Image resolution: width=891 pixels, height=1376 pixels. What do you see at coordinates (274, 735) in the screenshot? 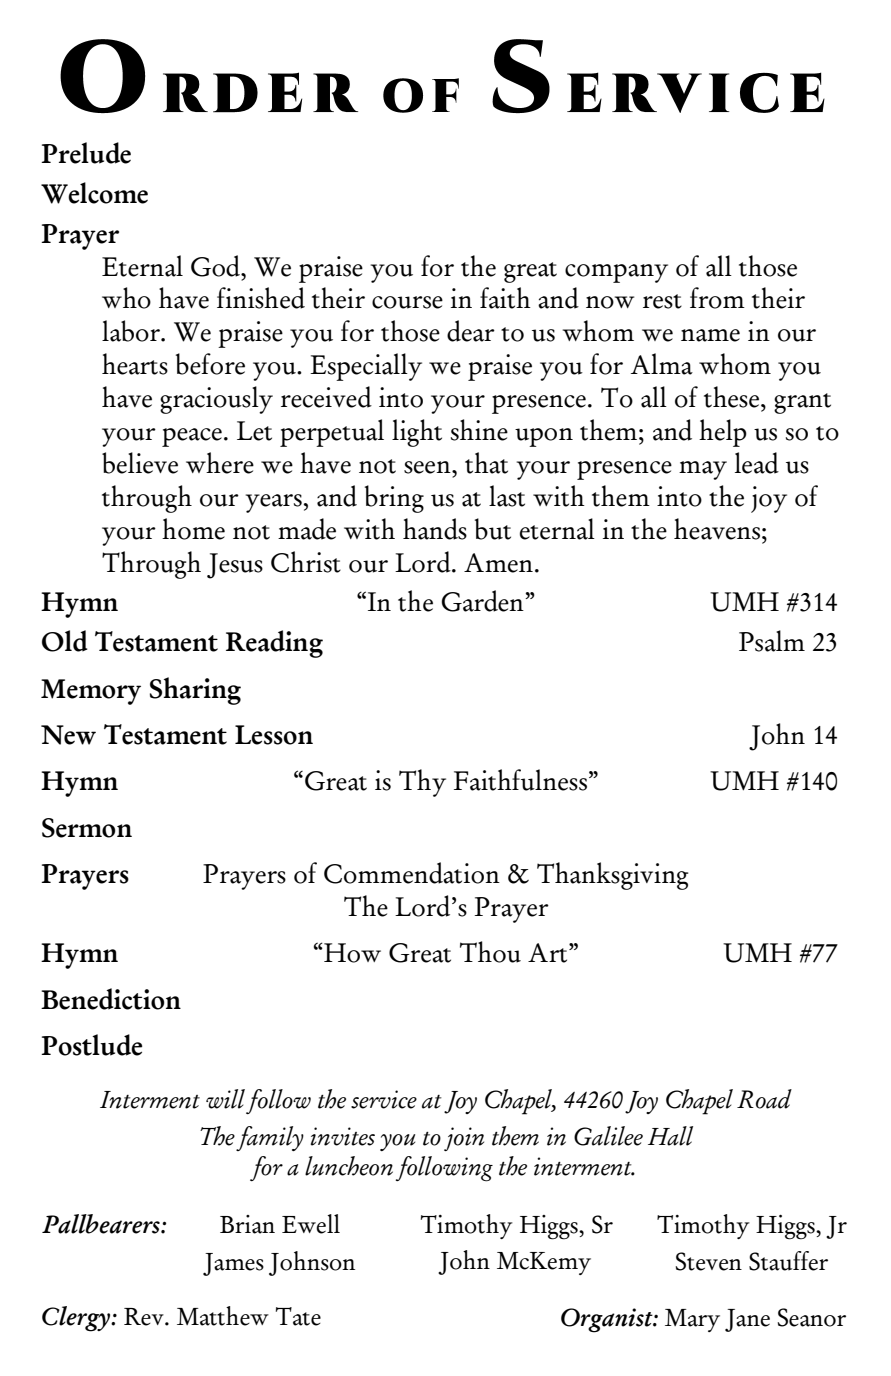
I see `Lesson` at bounding box center [274, 735].
